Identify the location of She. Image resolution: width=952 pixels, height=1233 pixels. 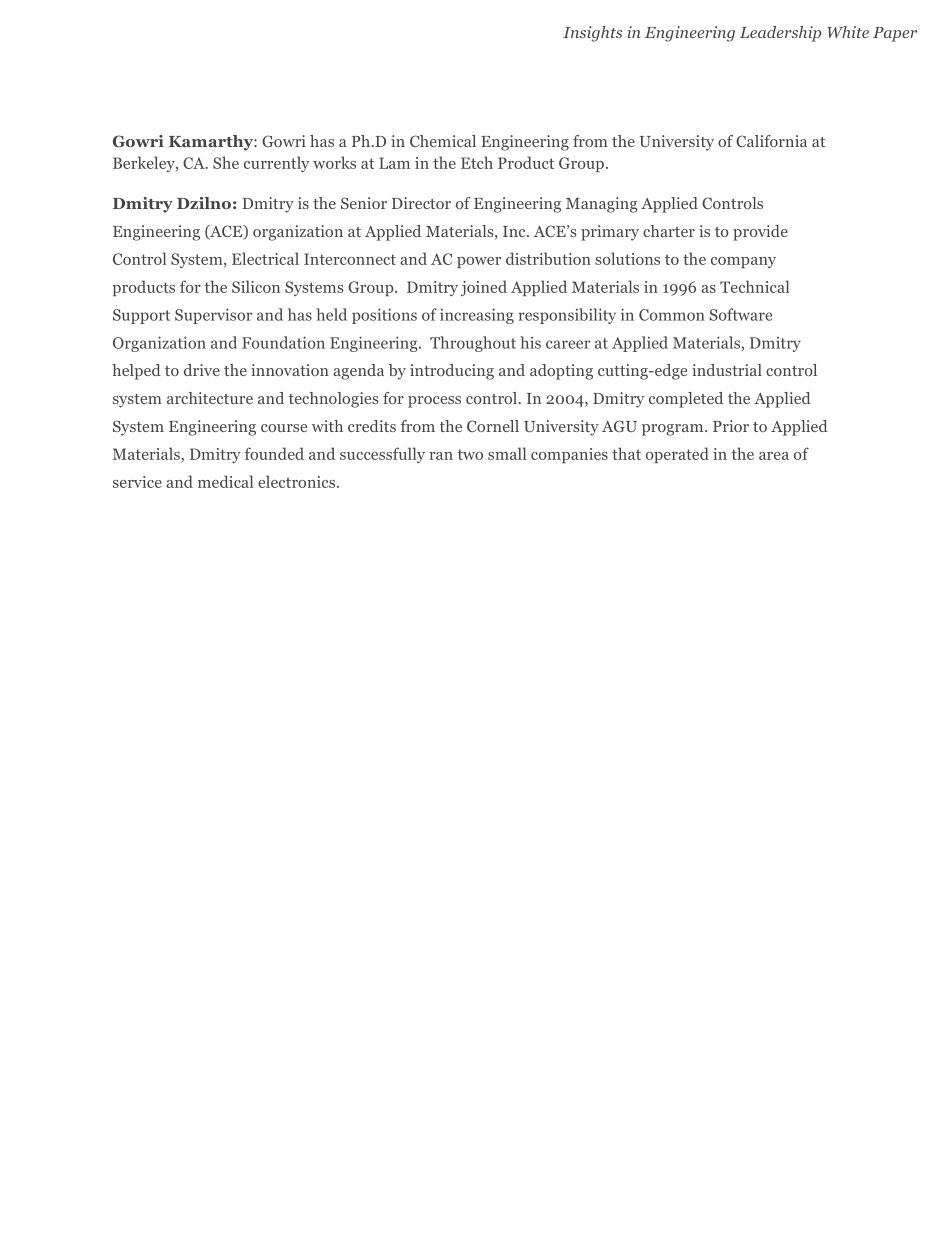
(226, 162).
